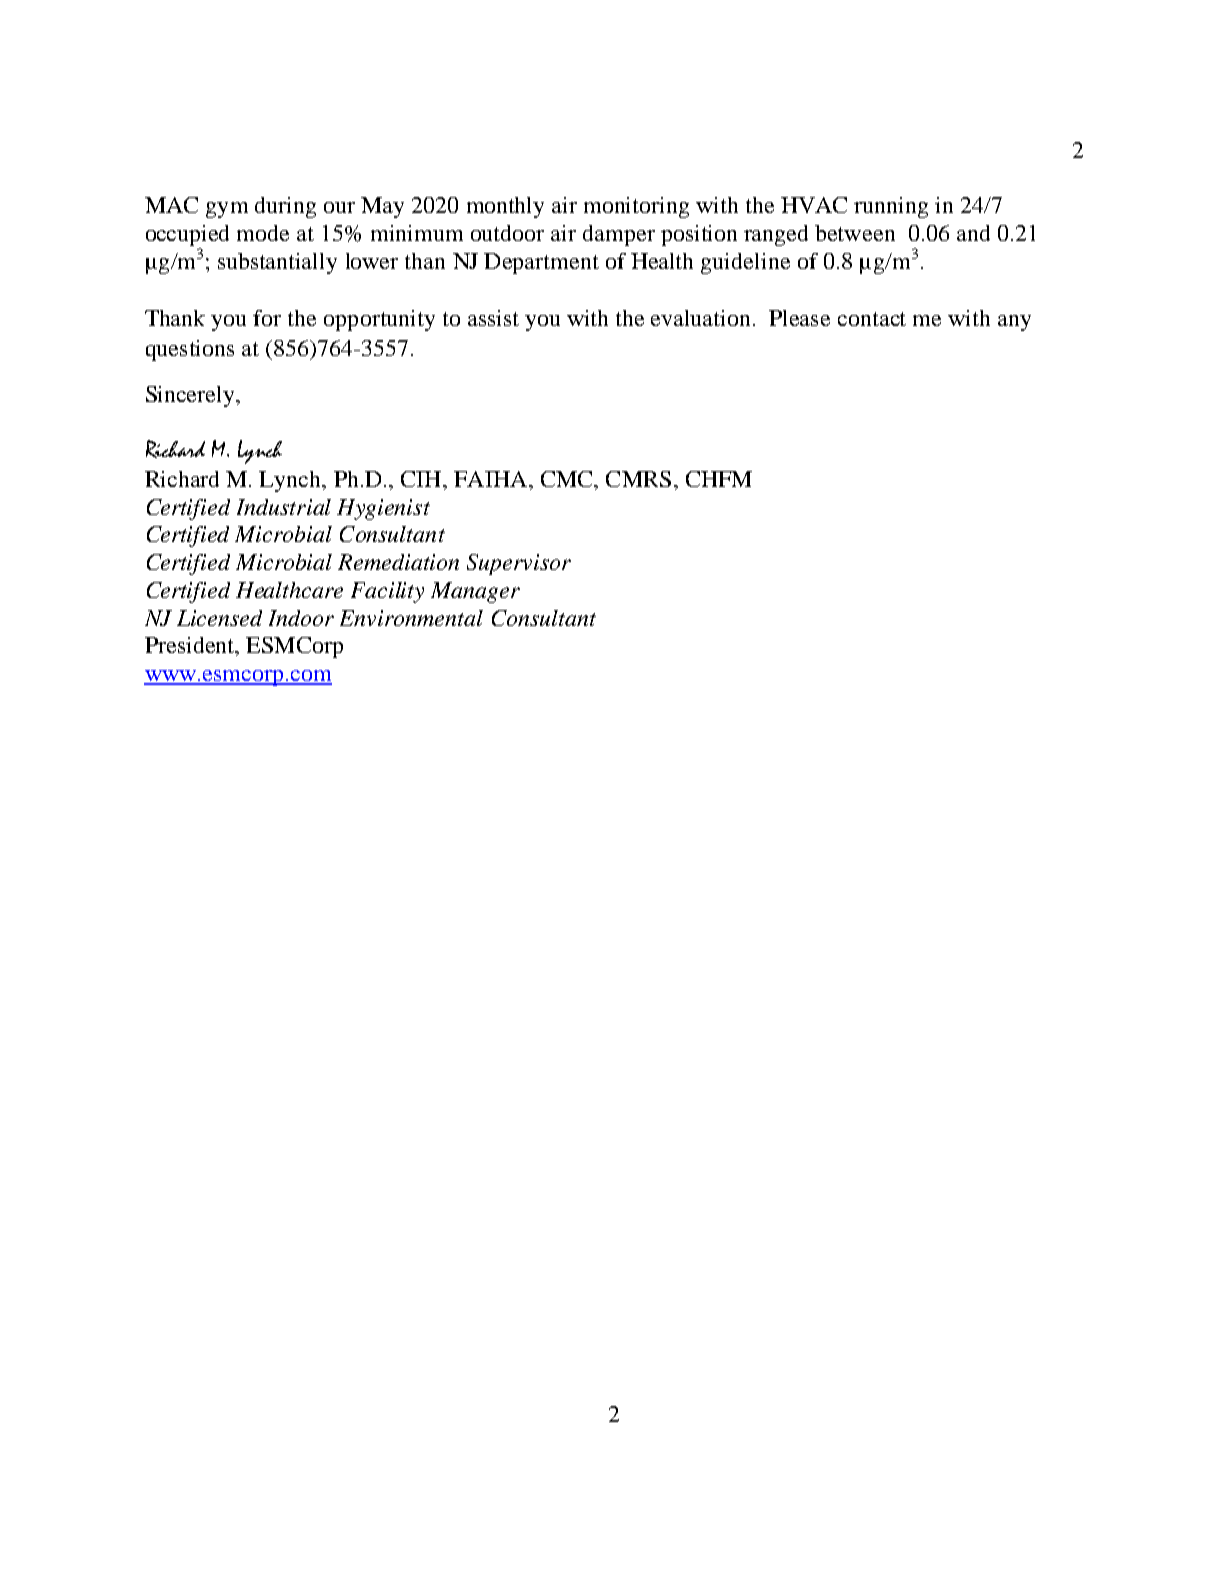 This screenshot has height=1590, width=1228. I want to click on assist, so click(493, 318).
